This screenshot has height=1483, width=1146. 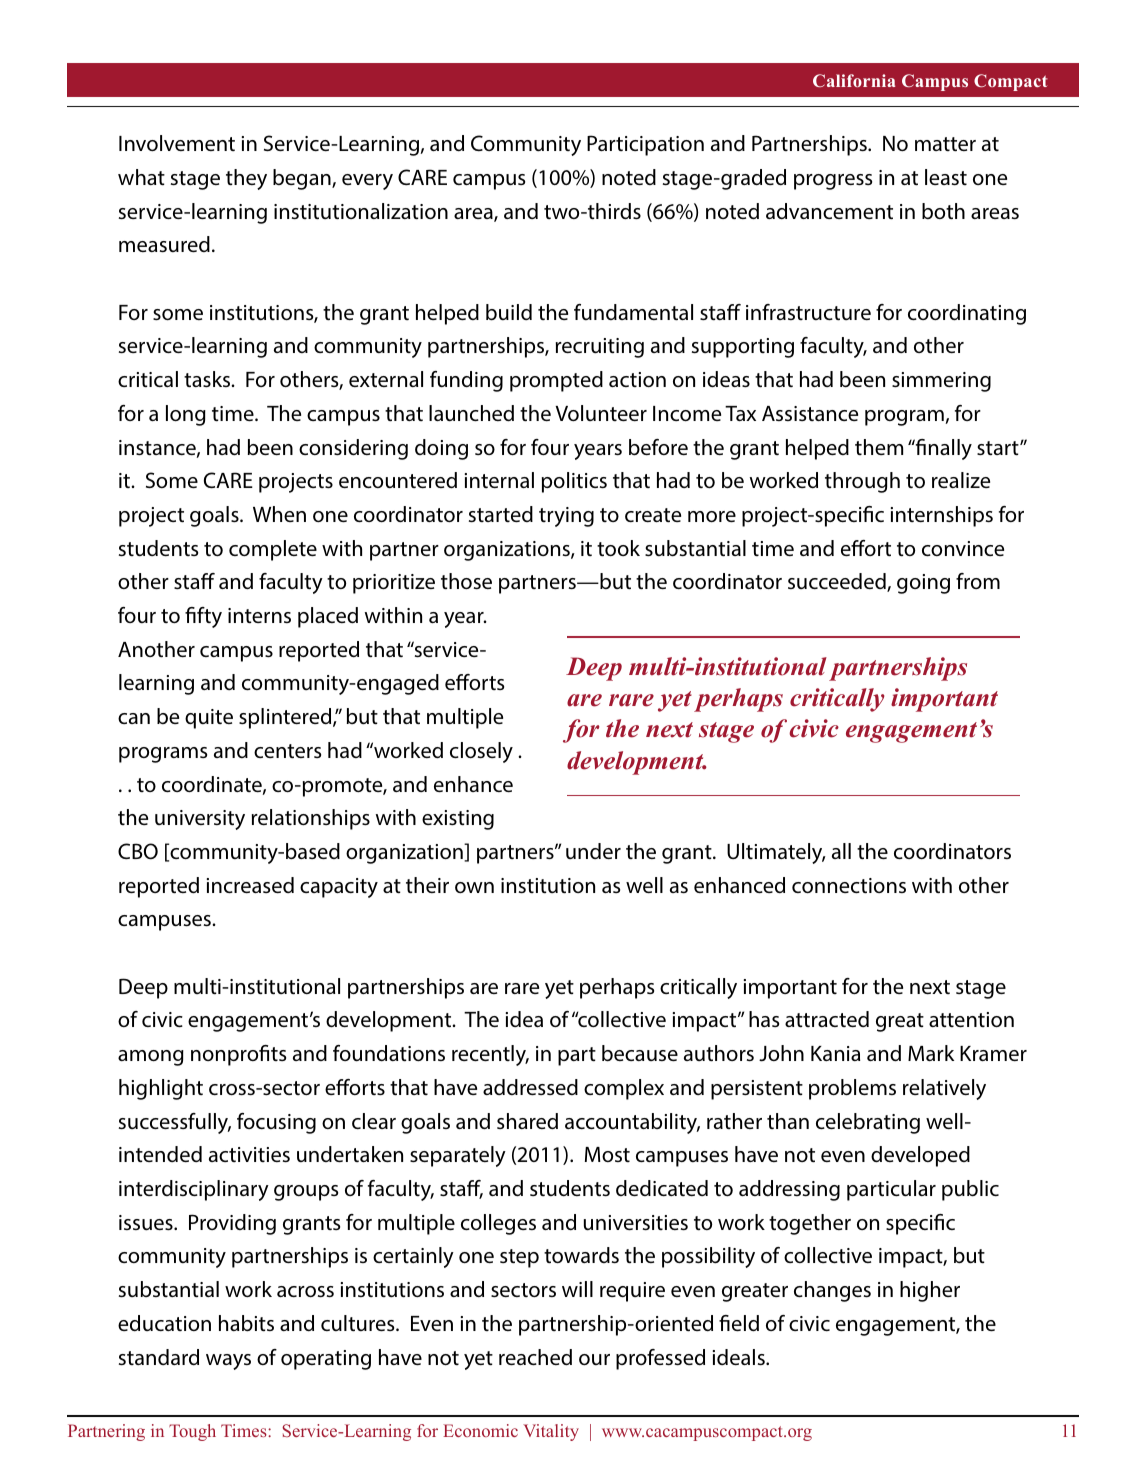 I want to click on attracted, so click(x=827, y=1019).
